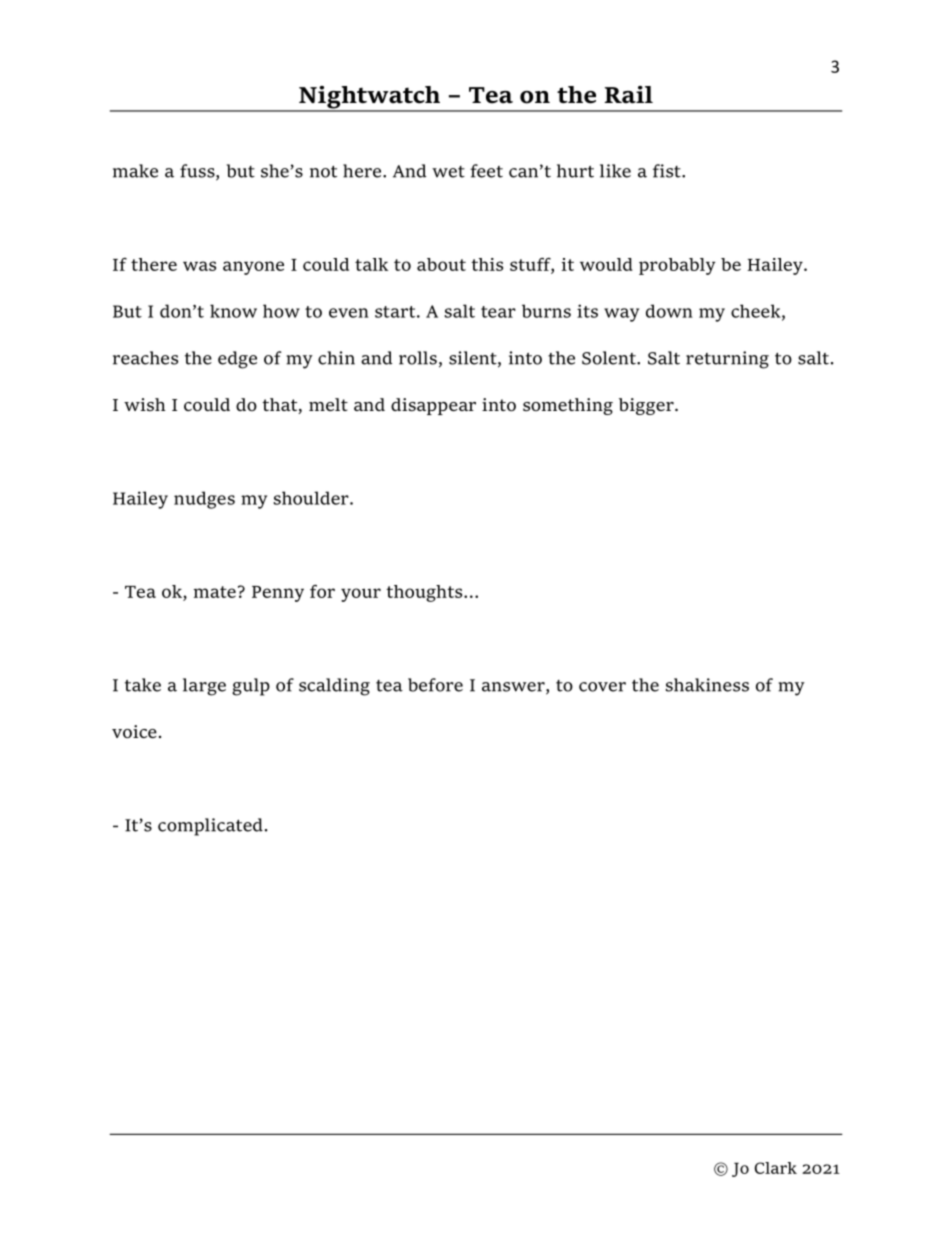 The height and width of the image is (1233, 952). What do you see at coordinates (210, 827) in the image?
I see `complicated` at bounding box center [210, 827].
